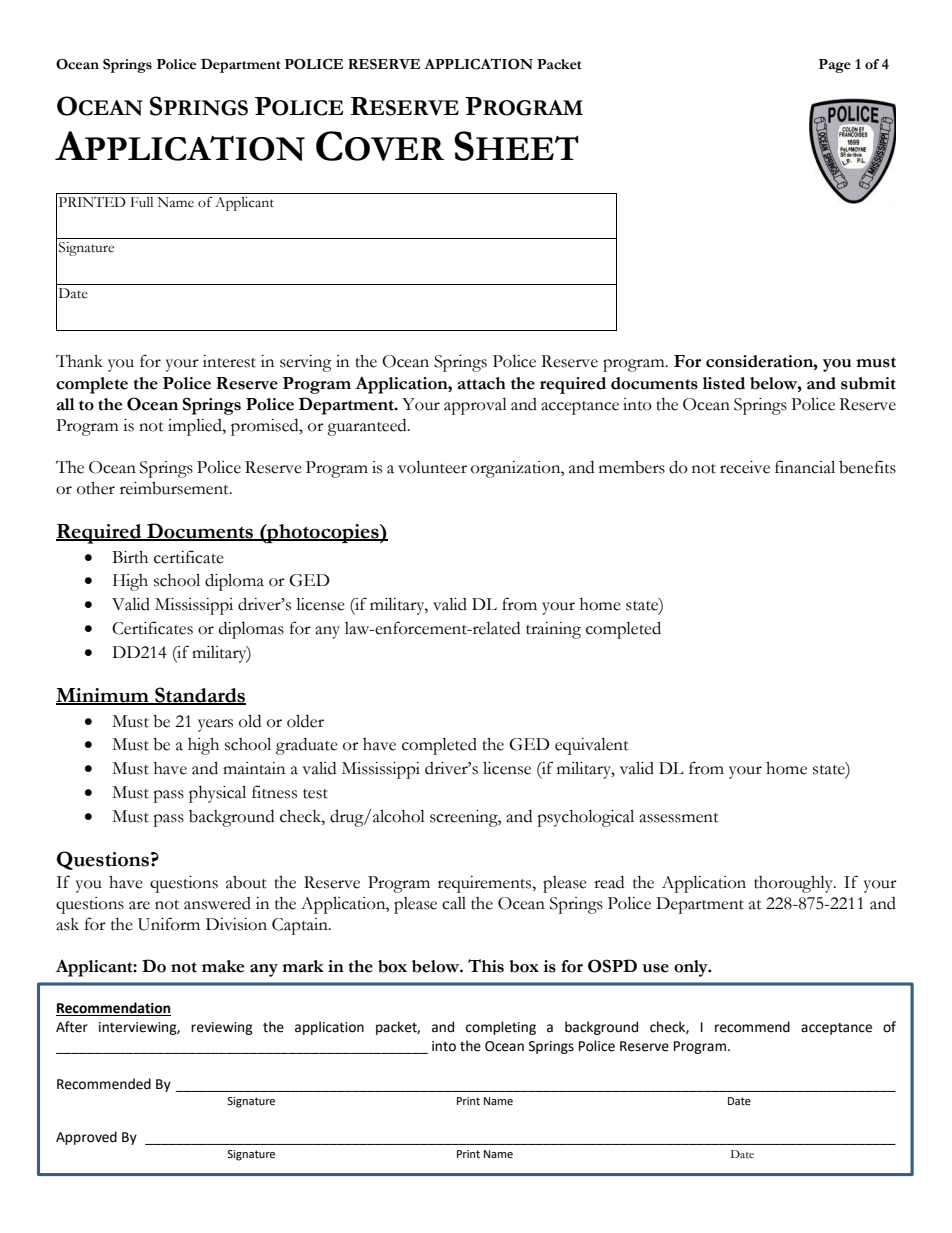 This screenshot has height=1233, width=952. Describe the element at coordinates (86, 1138) in the screenshot. I see `Approved` at that location.
